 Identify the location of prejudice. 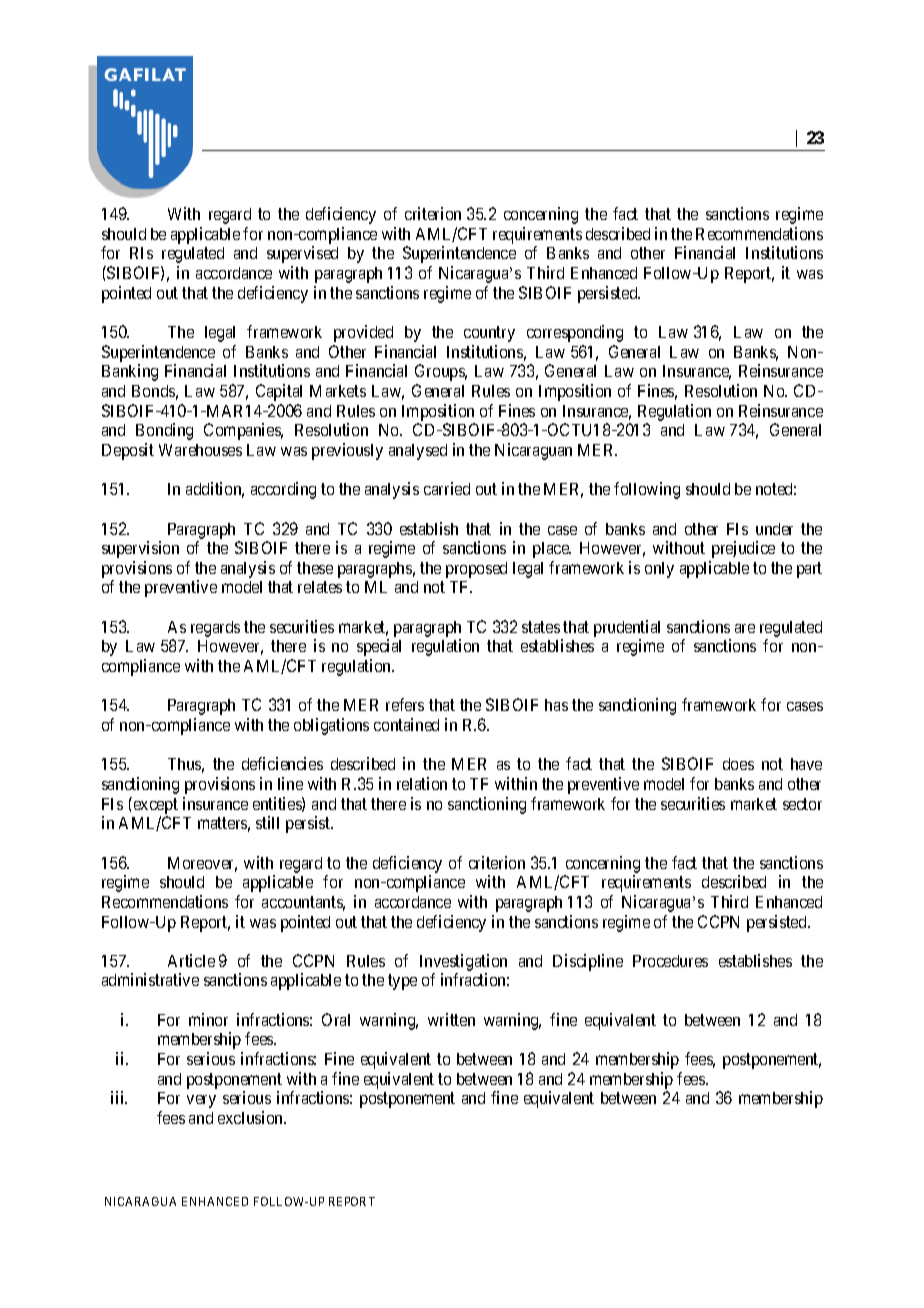
(743, 549).
